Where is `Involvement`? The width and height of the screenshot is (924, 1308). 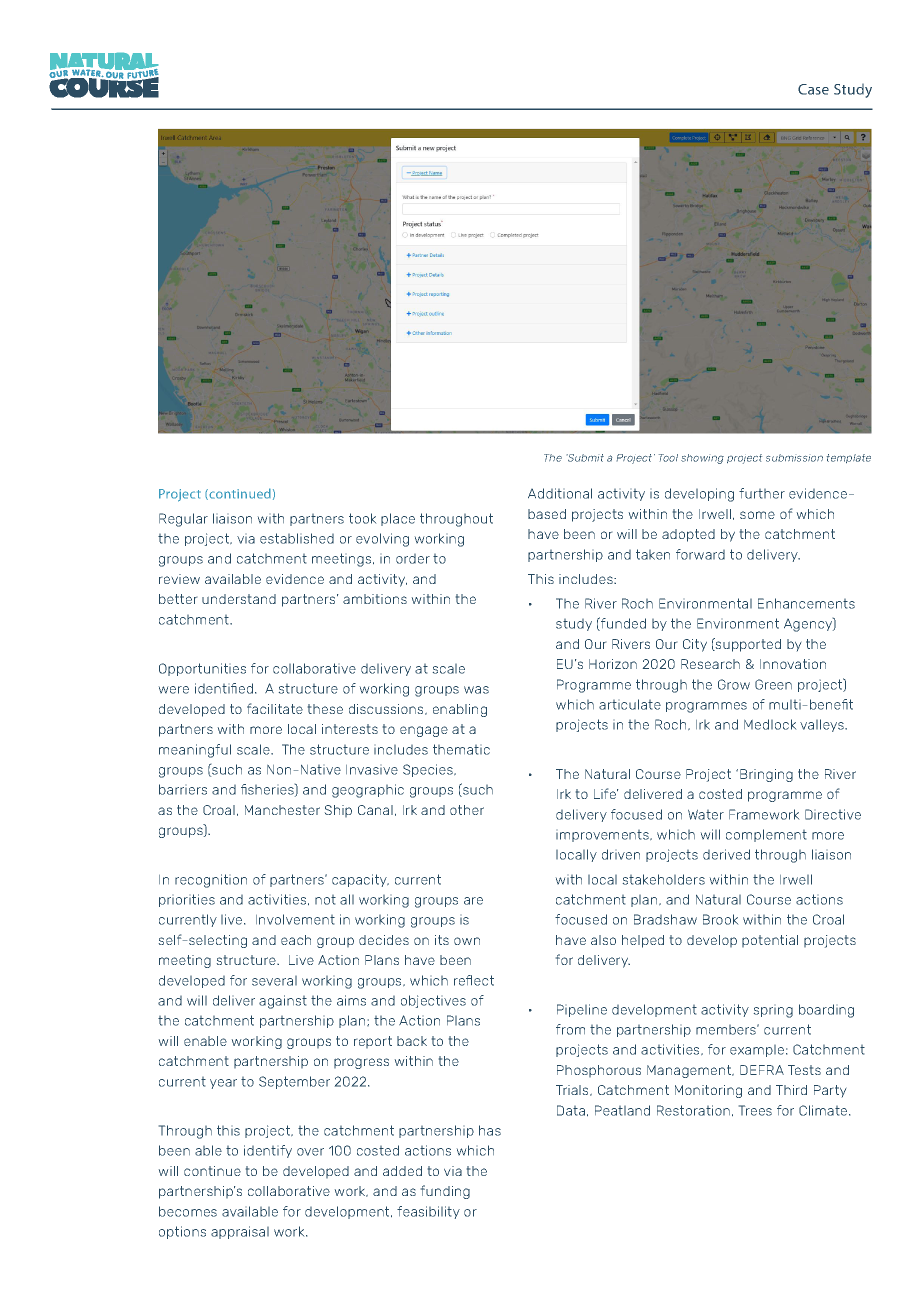
Involvement is located at coordinates (295, 919).
